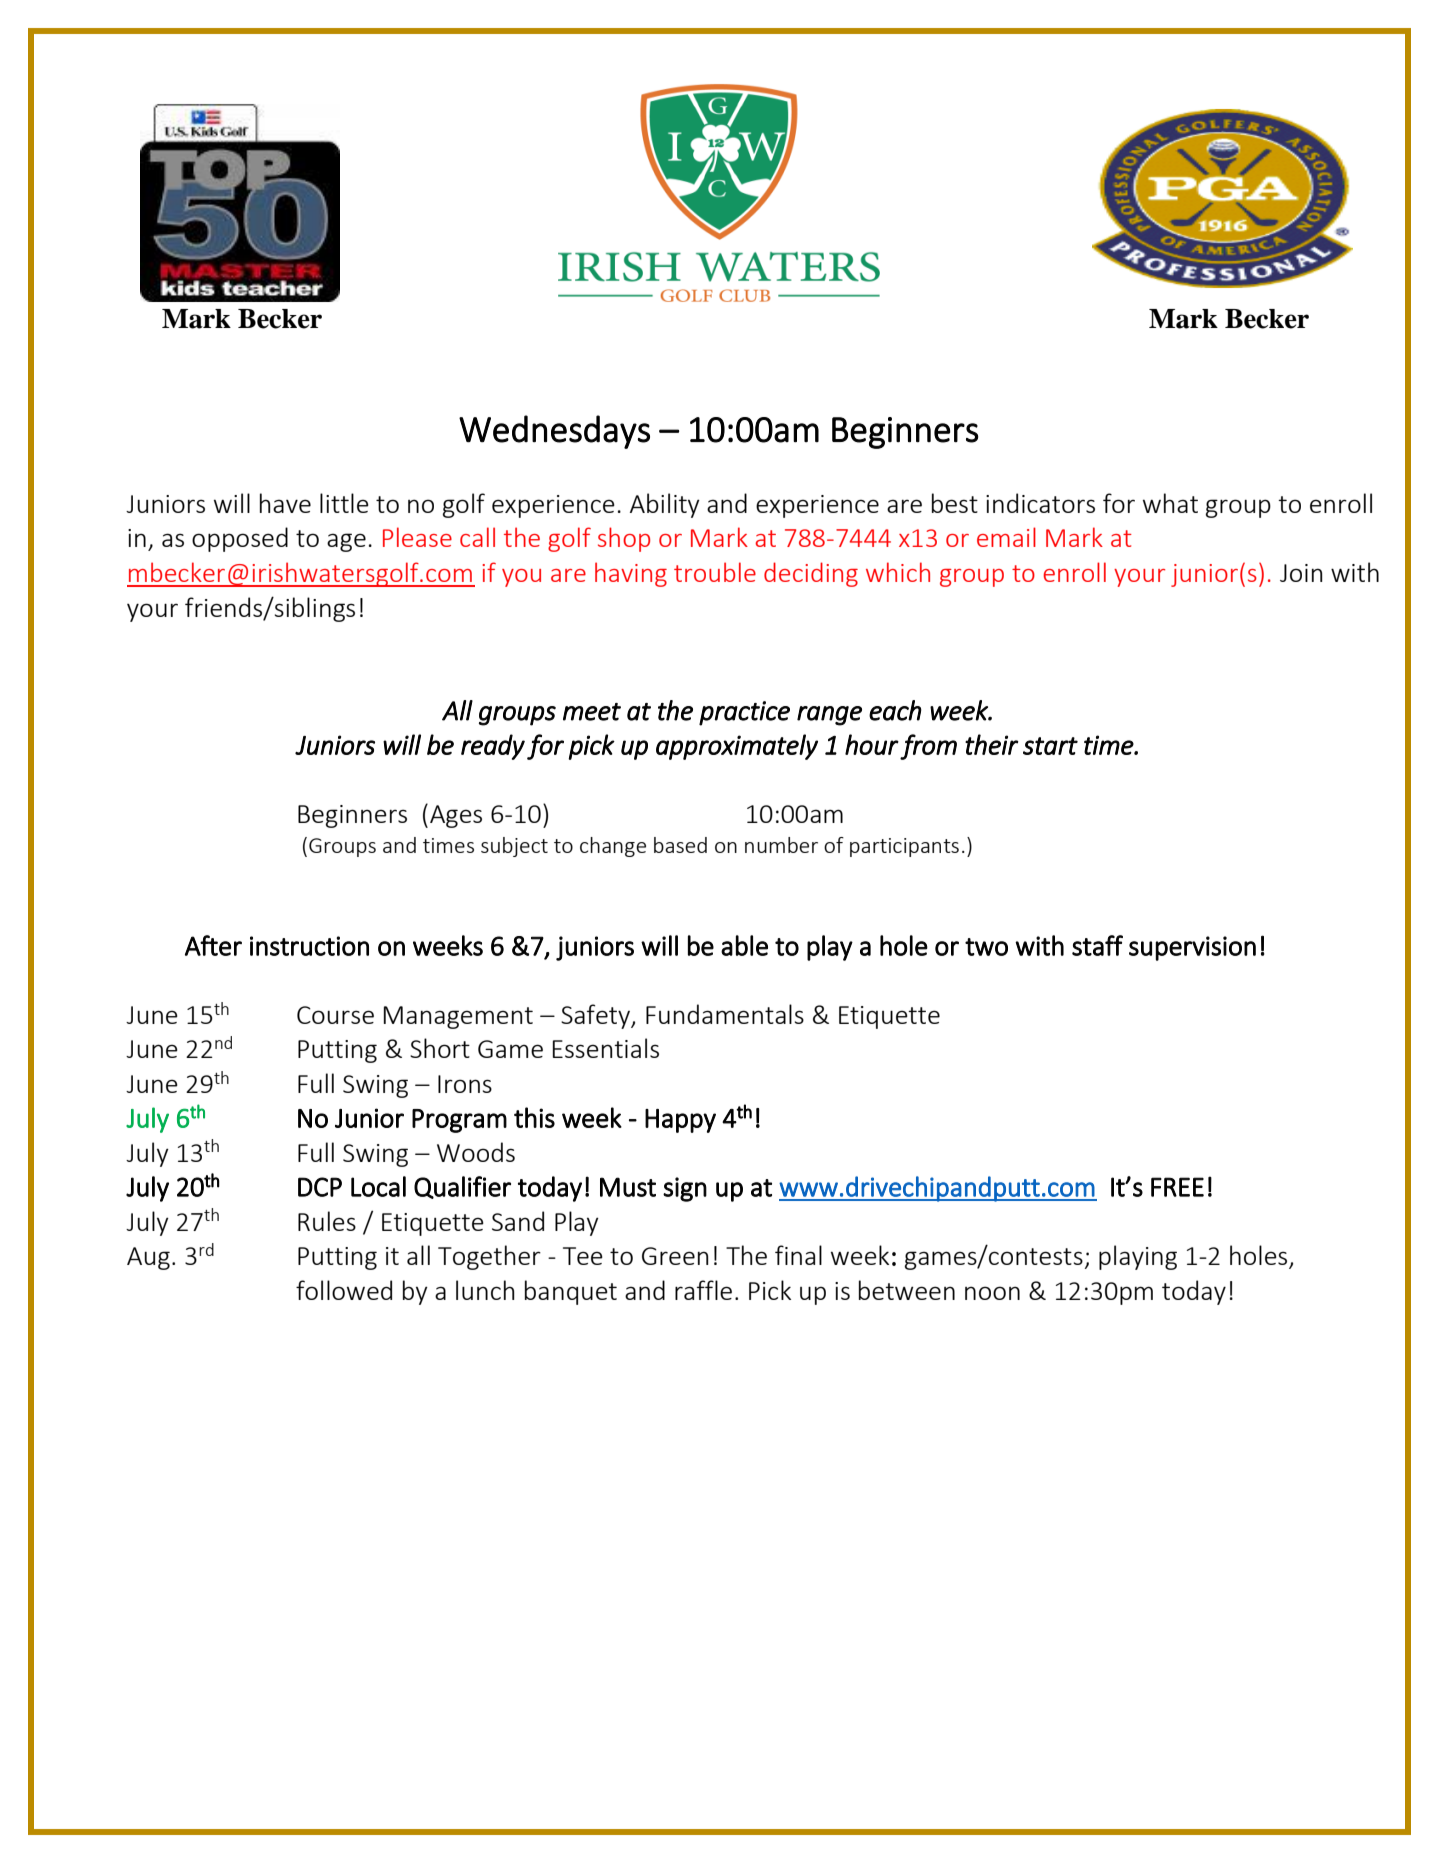 The height and width of the image is (1862, 1438). Describe the element at coordinates (1097, 945) in the image. I see `staff` at that location.
